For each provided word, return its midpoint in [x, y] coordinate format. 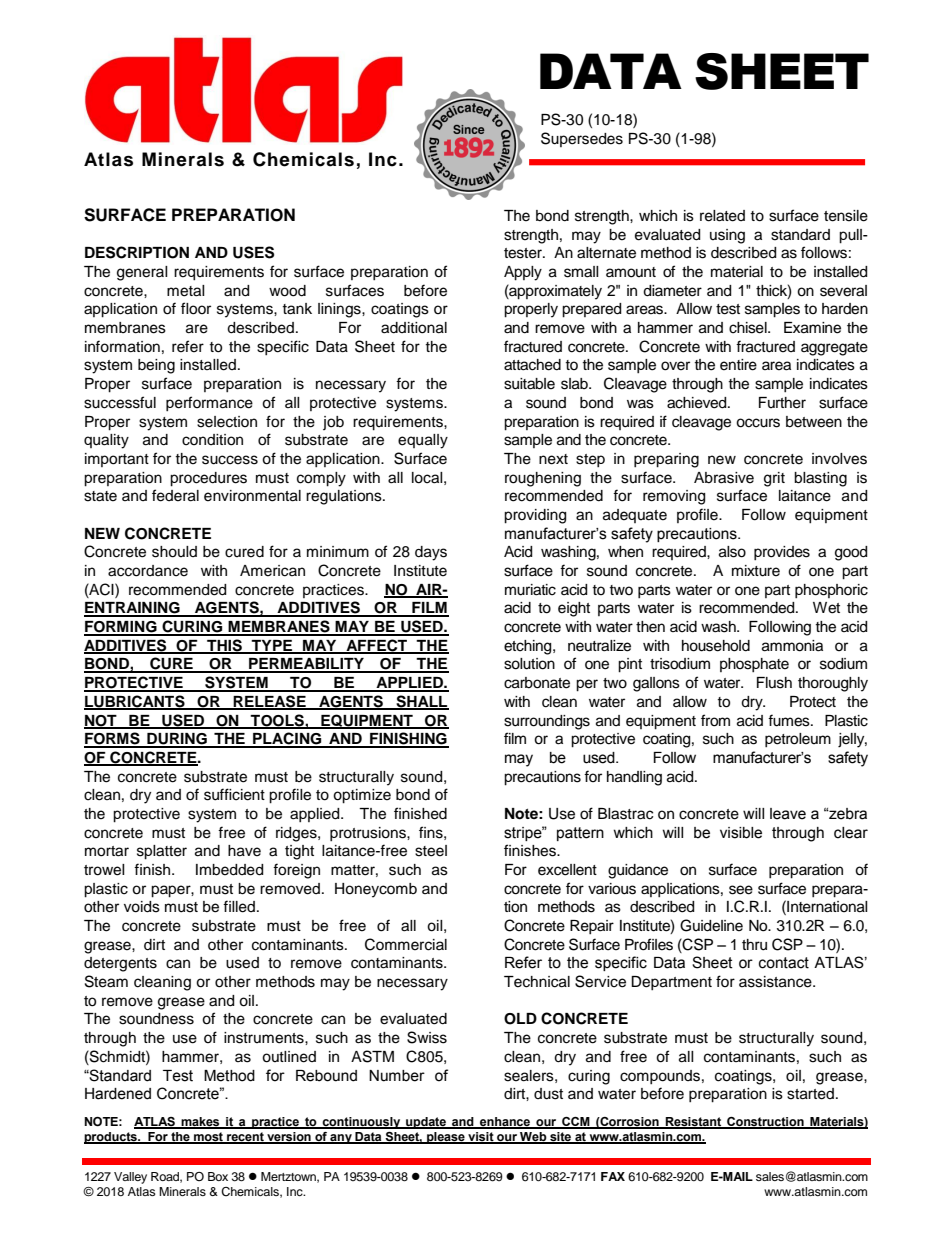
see [741, 890]
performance [209, 403]
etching [529, 647]
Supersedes [582, 139]
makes [200, 1123]
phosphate [754, 665]
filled [239, 906]
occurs [758, 423]
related [722, 216]
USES [253, 252]
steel [431, 851]
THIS [224, 646]
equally [423, 441]
